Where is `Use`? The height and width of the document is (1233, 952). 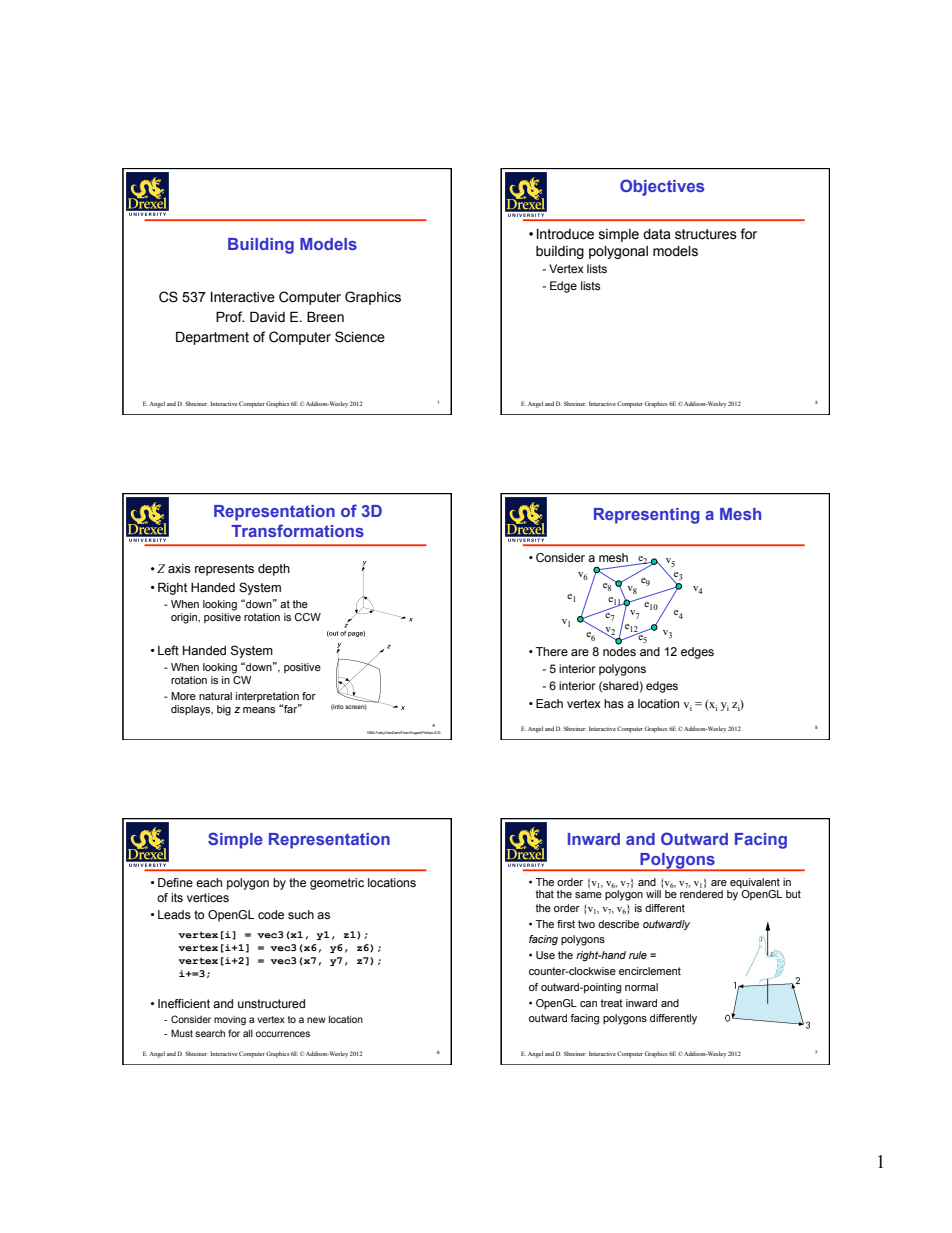 Use is located at coordinates (545, 955).
